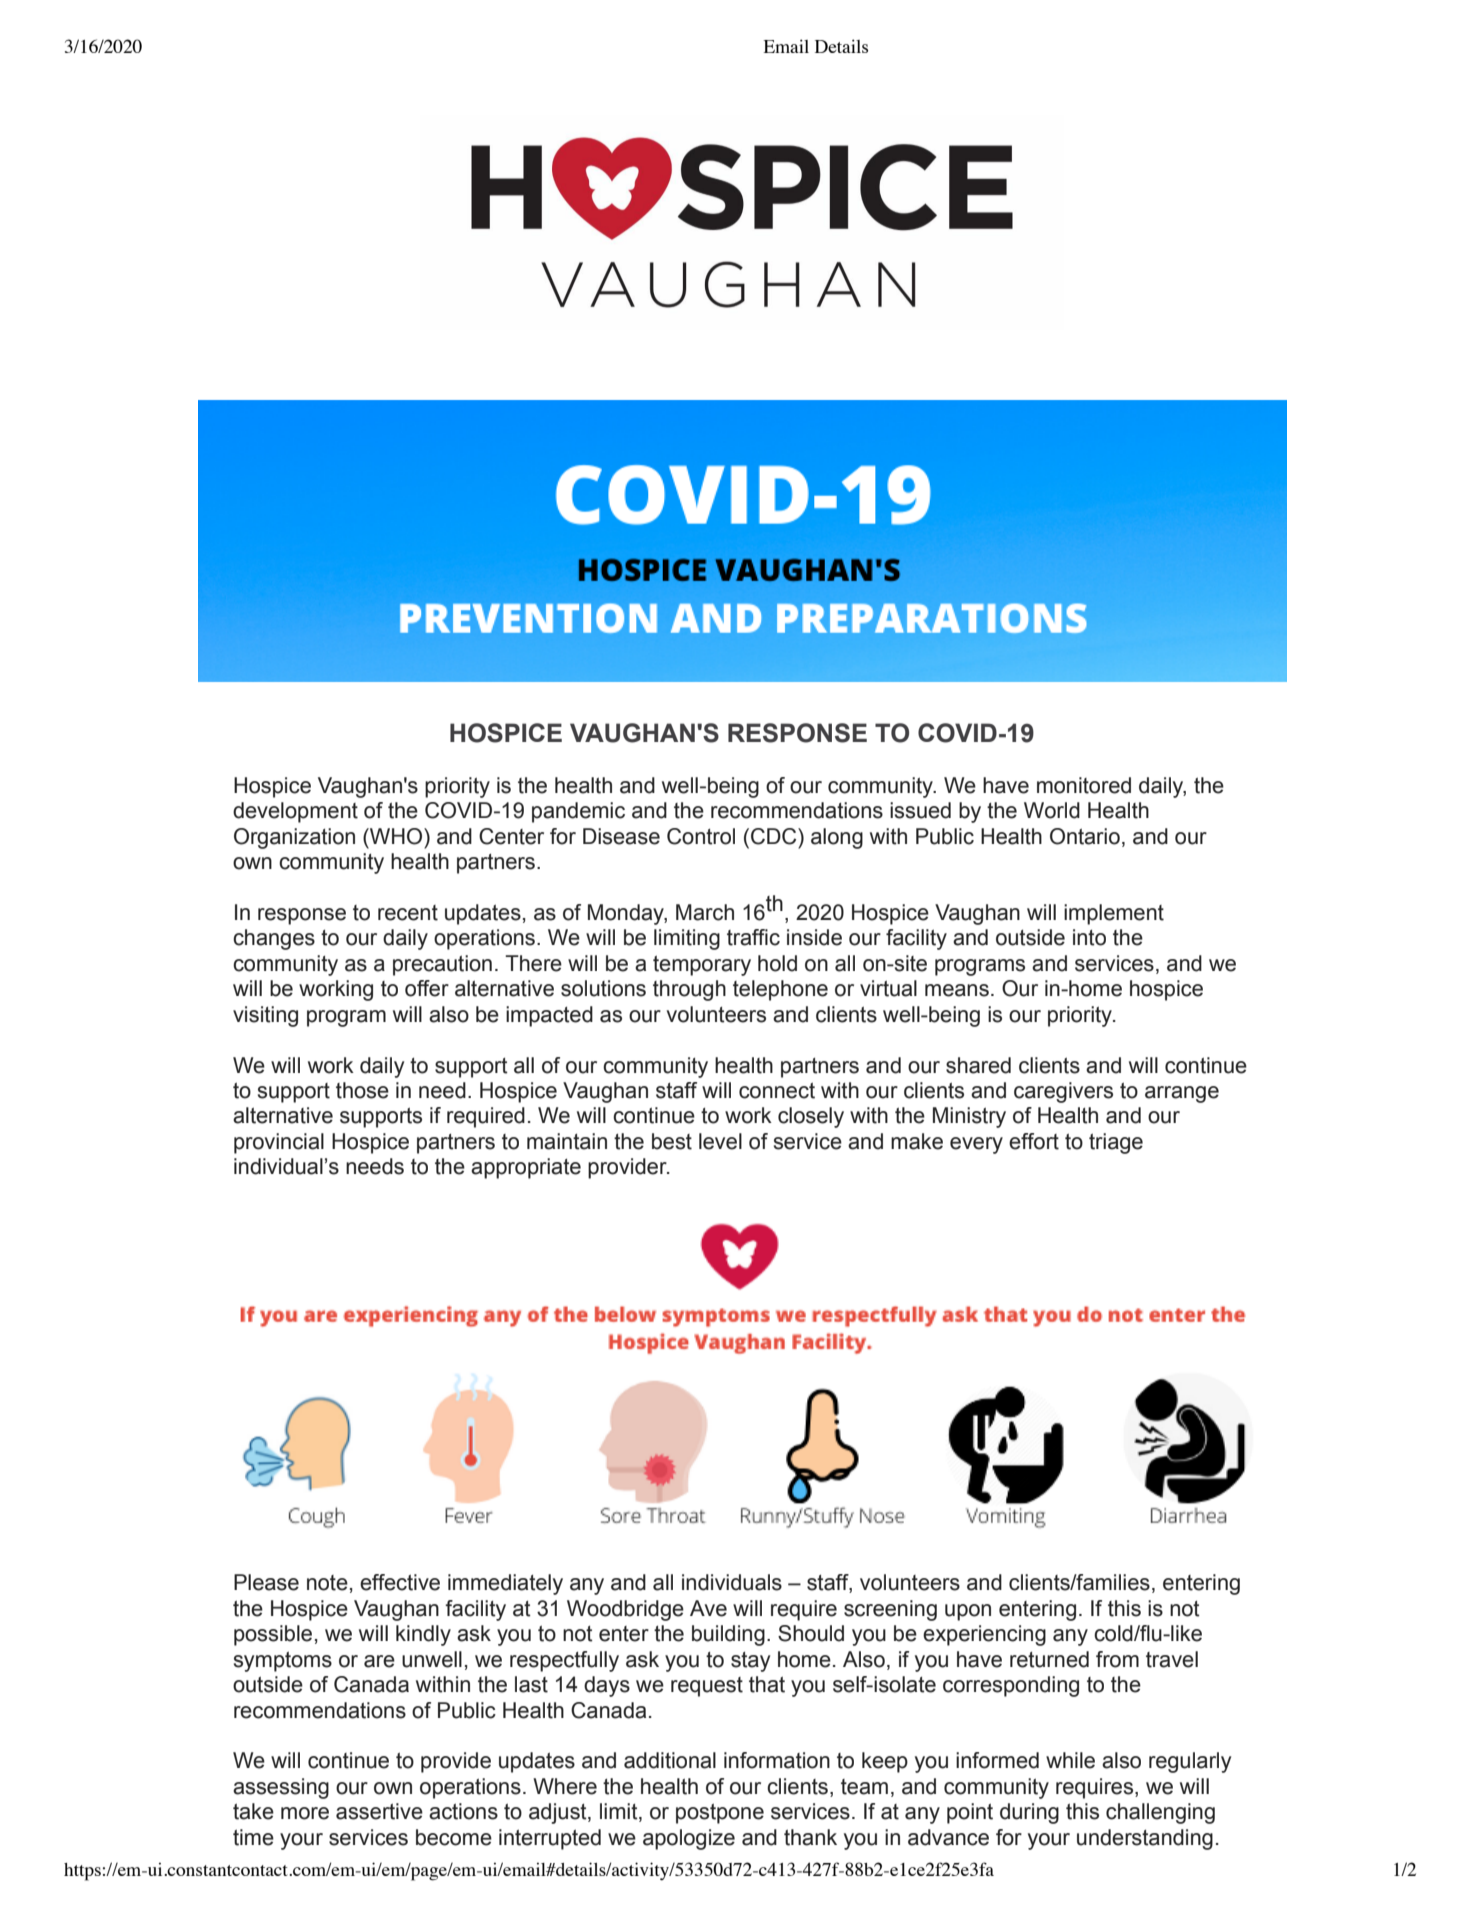 The height and width of the document is (1917, 1481). What do you see at coordinates (526, 1168) in the document?
I see `appropriate` at bounding box center [526, 1168].
